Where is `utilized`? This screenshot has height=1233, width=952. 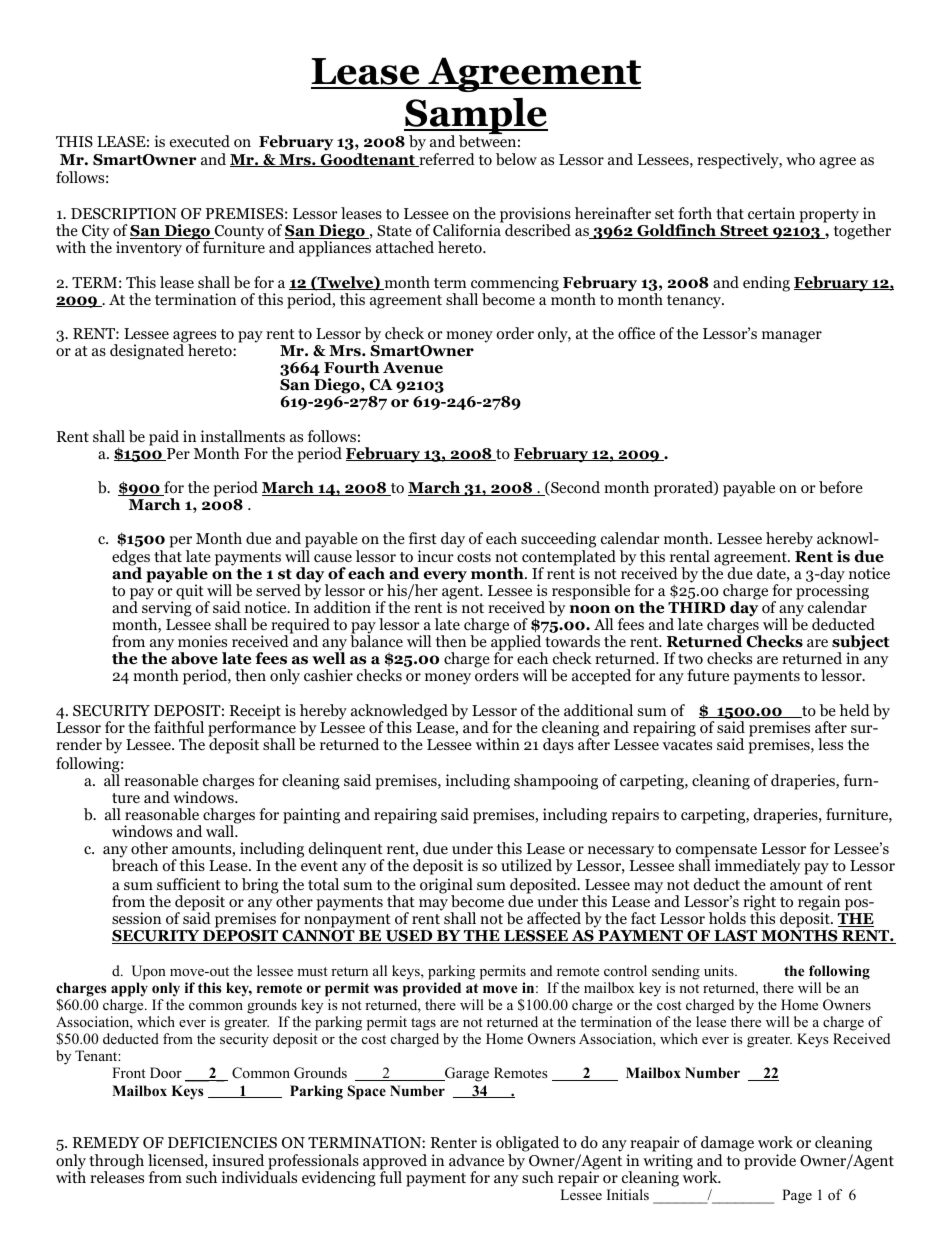
utilized is located at coordinates (526, 865).
